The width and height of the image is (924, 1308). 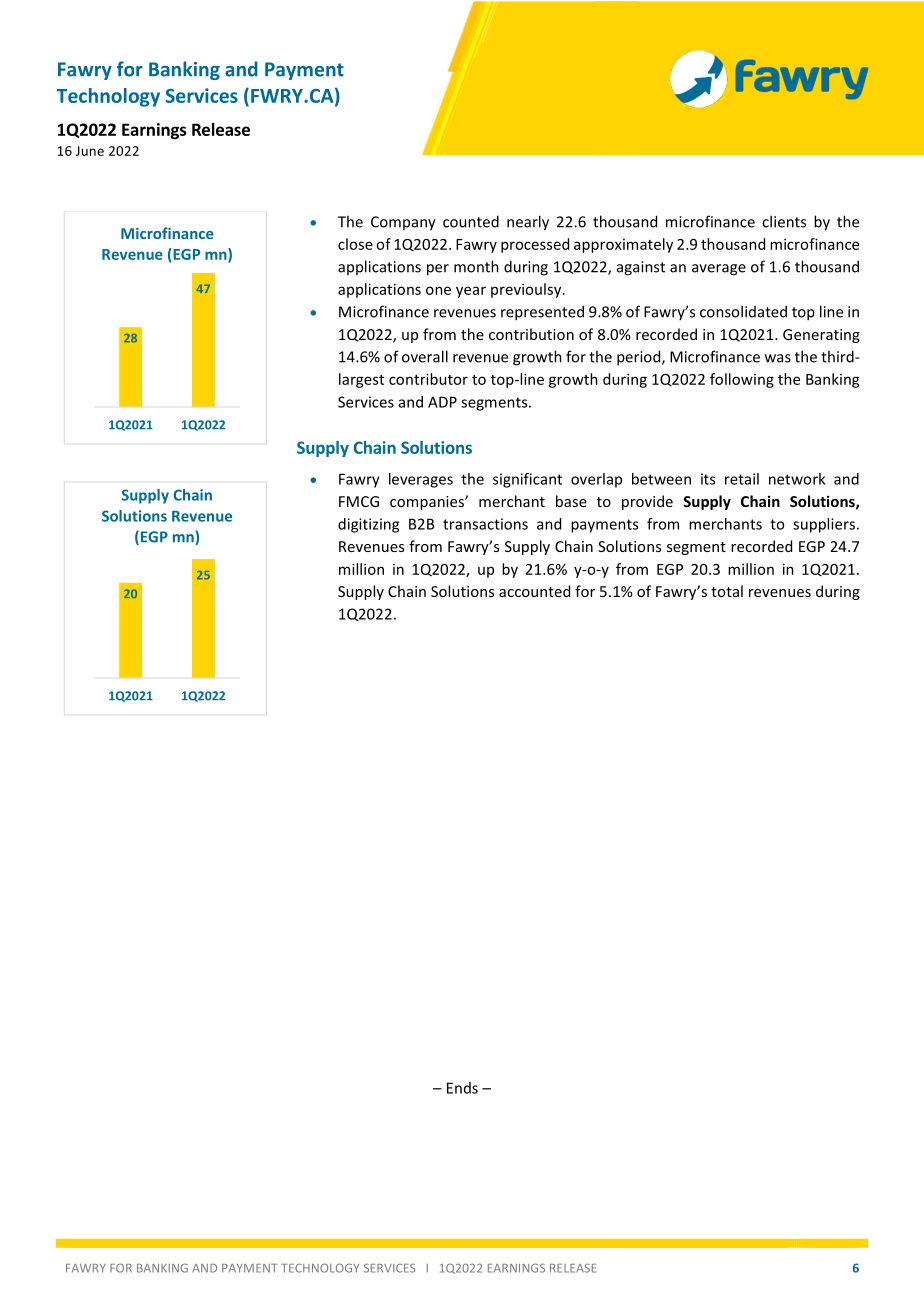 I want to click on clients, so click(x=784, y=221).
